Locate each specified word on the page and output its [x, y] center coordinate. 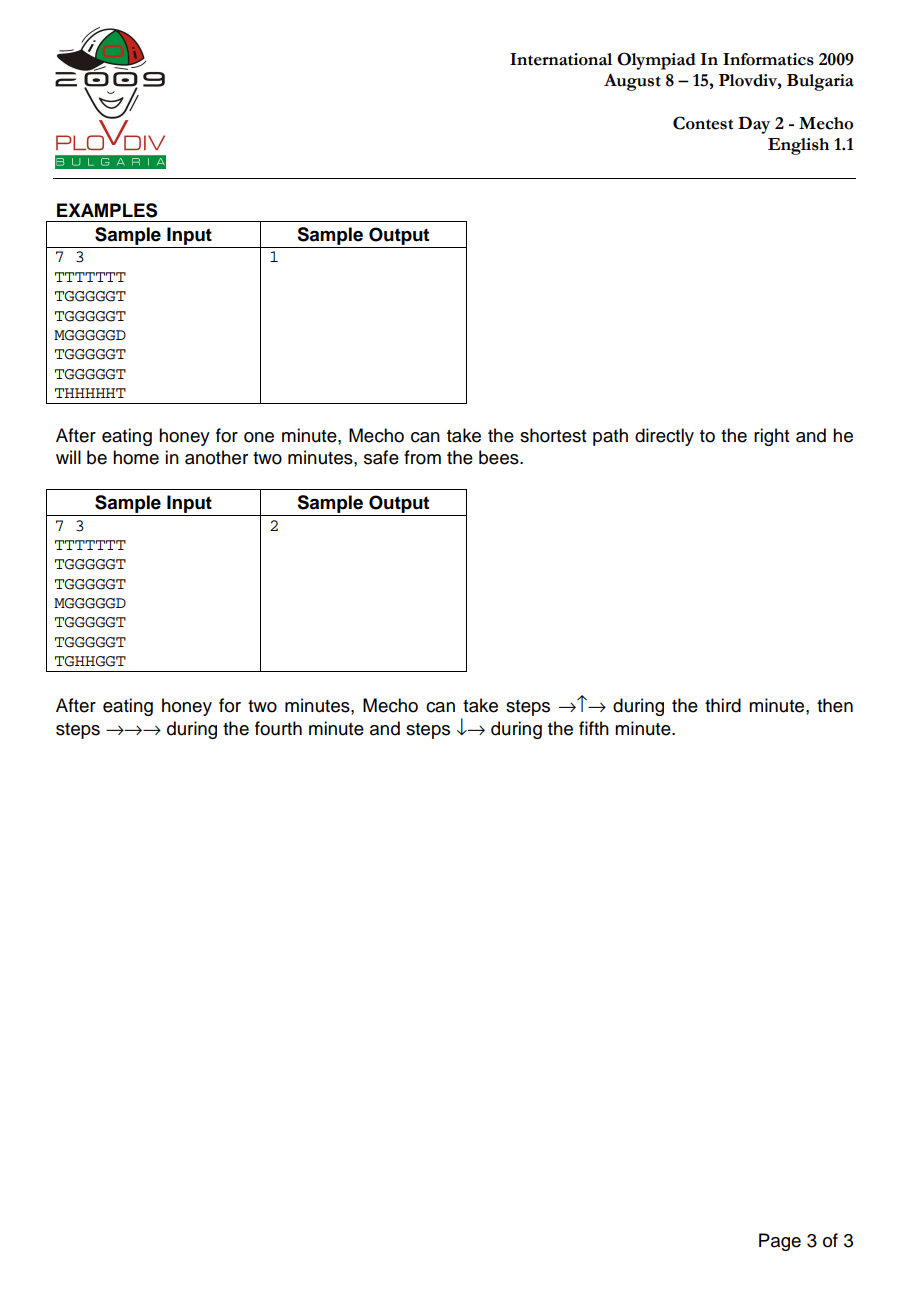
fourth [278, 728]
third [723, 705]
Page [780, 1242]
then [835, 705]
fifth [594, 728]
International [561, 59]
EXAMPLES [107, 210]
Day [754, 125]
